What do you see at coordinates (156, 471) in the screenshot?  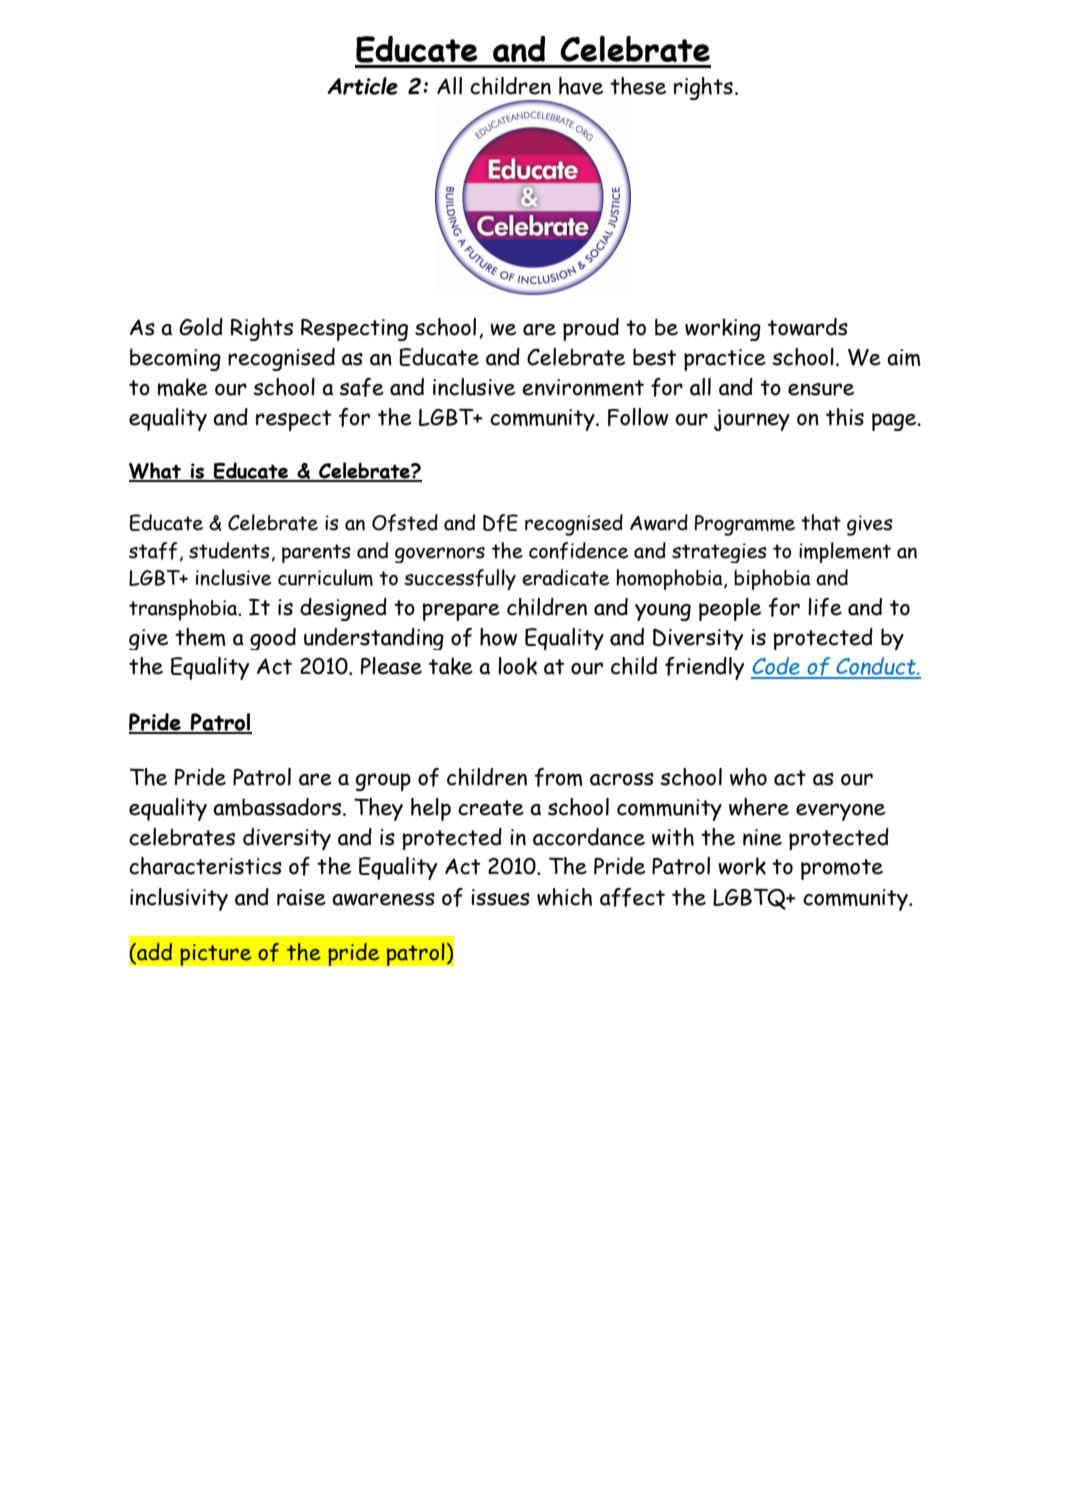 I see `What` at bounding box center [156, 471].
